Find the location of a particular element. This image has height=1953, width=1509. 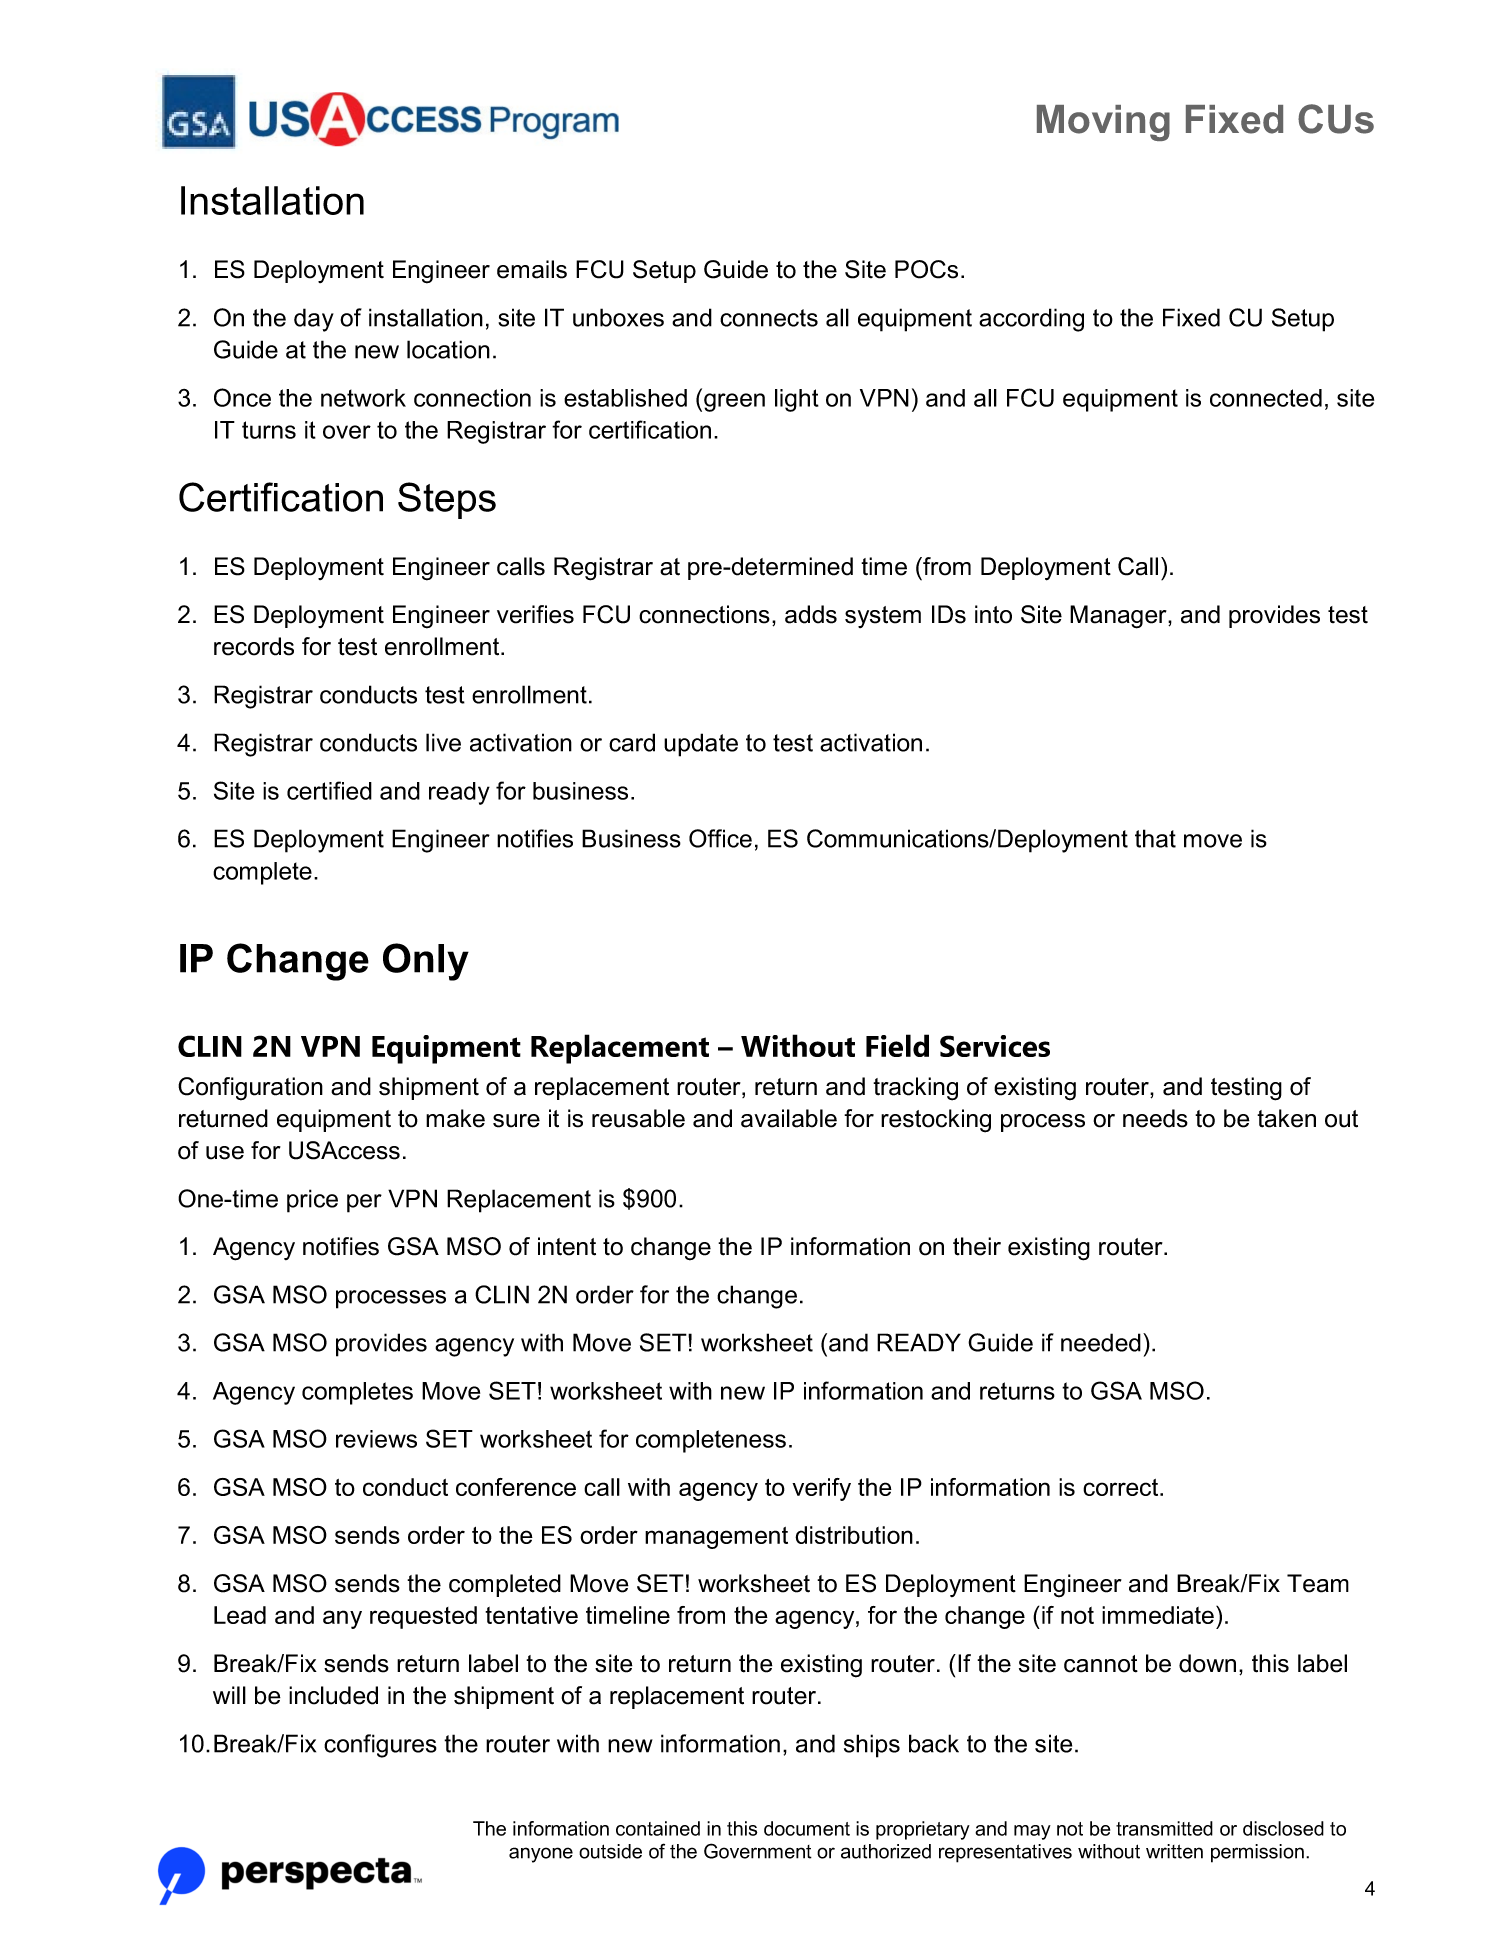

adds is located at coordinates (811, 614).
